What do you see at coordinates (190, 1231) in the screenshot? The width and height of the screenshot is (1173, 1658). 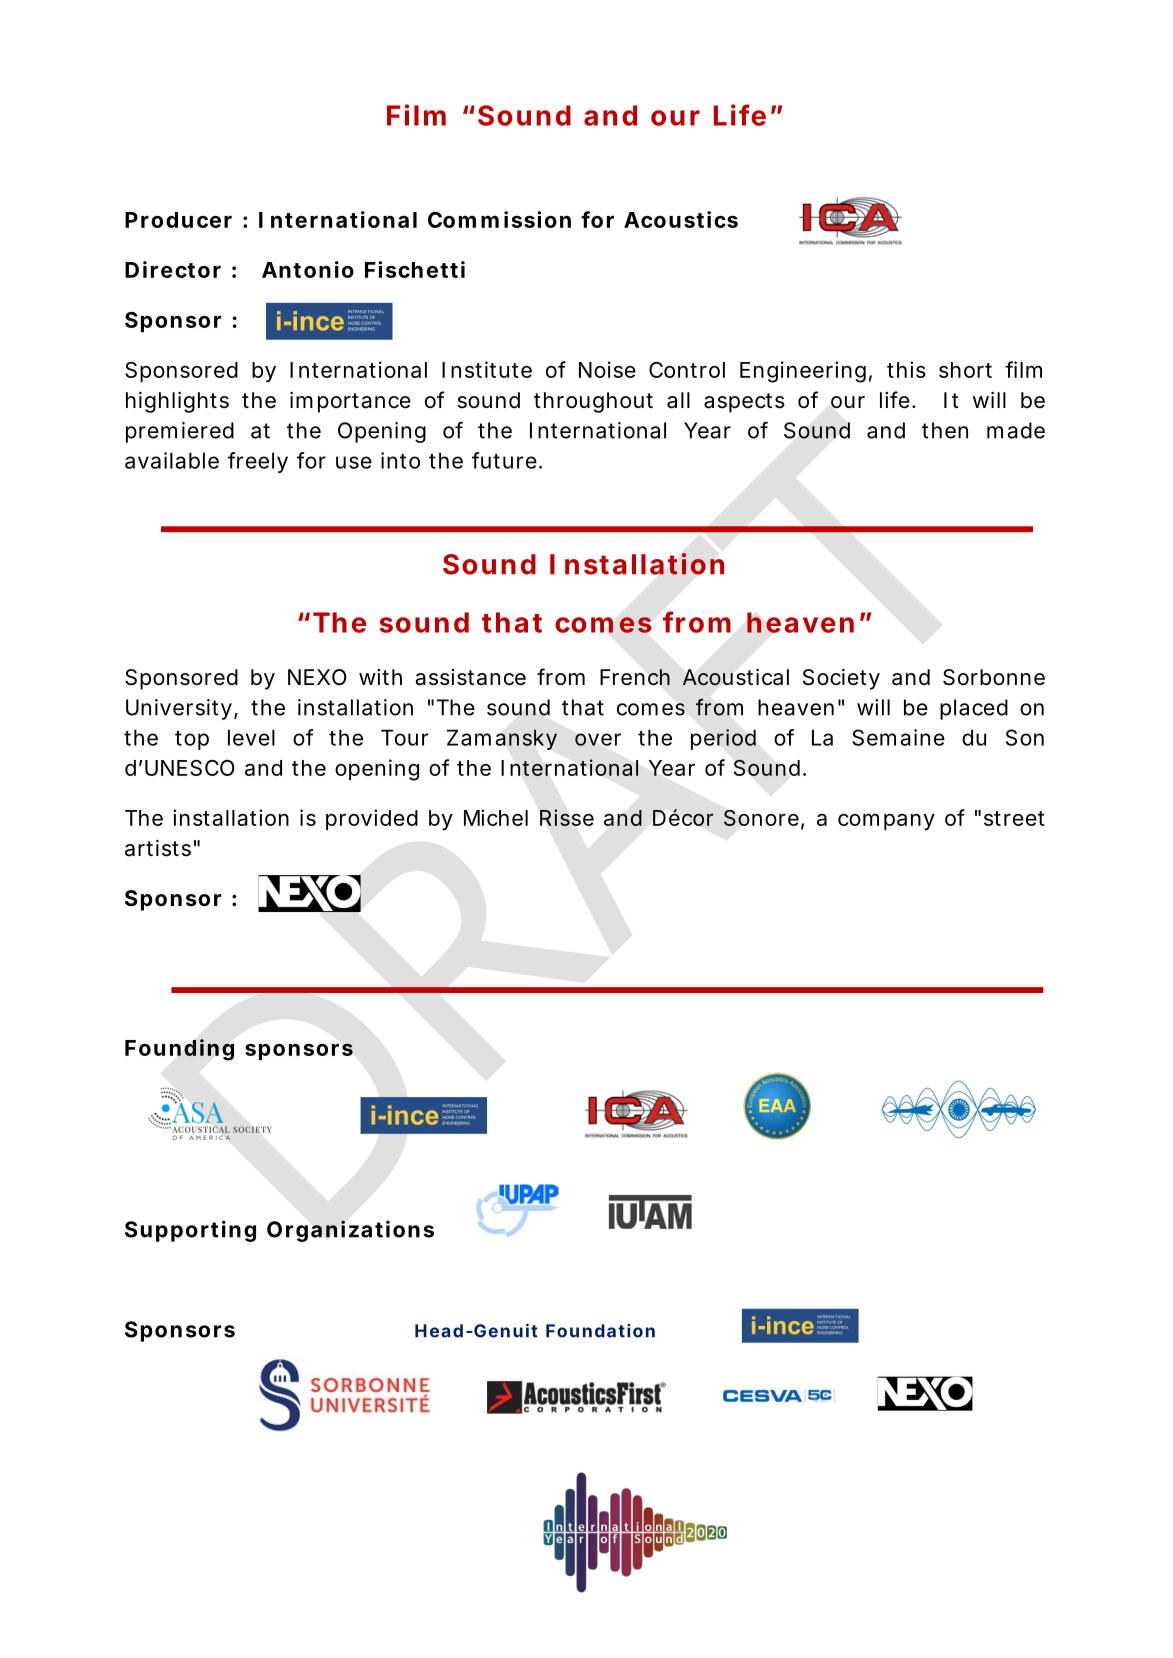 I see `Supporting` at bounding box center [190, 1231].
